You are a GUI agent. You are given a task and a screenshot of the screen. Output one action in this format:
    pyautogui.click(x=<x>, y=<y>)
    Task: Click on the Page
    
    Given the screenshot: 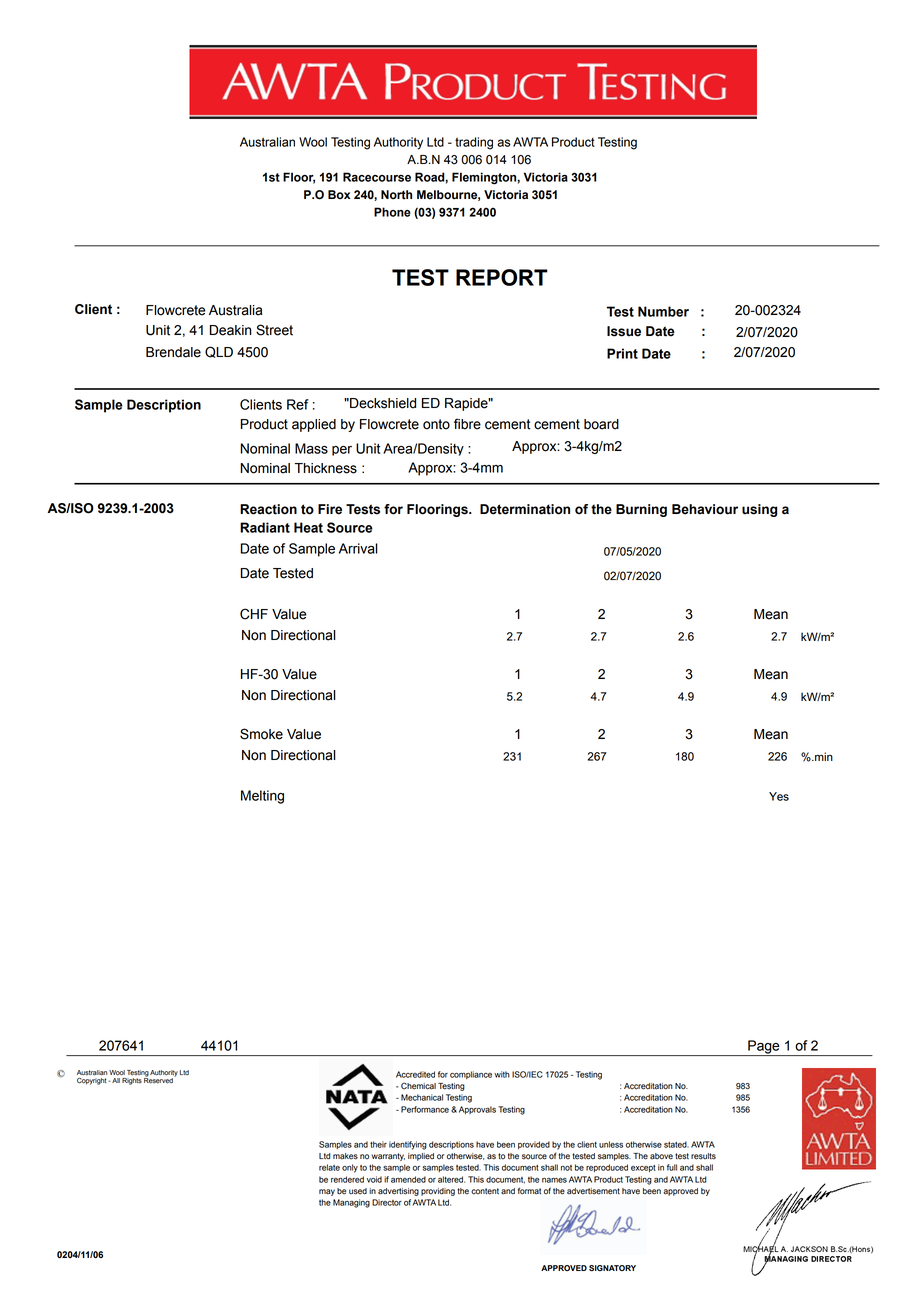 What is the action you would take?
    pyautogui.click(x=764, y=1048)
